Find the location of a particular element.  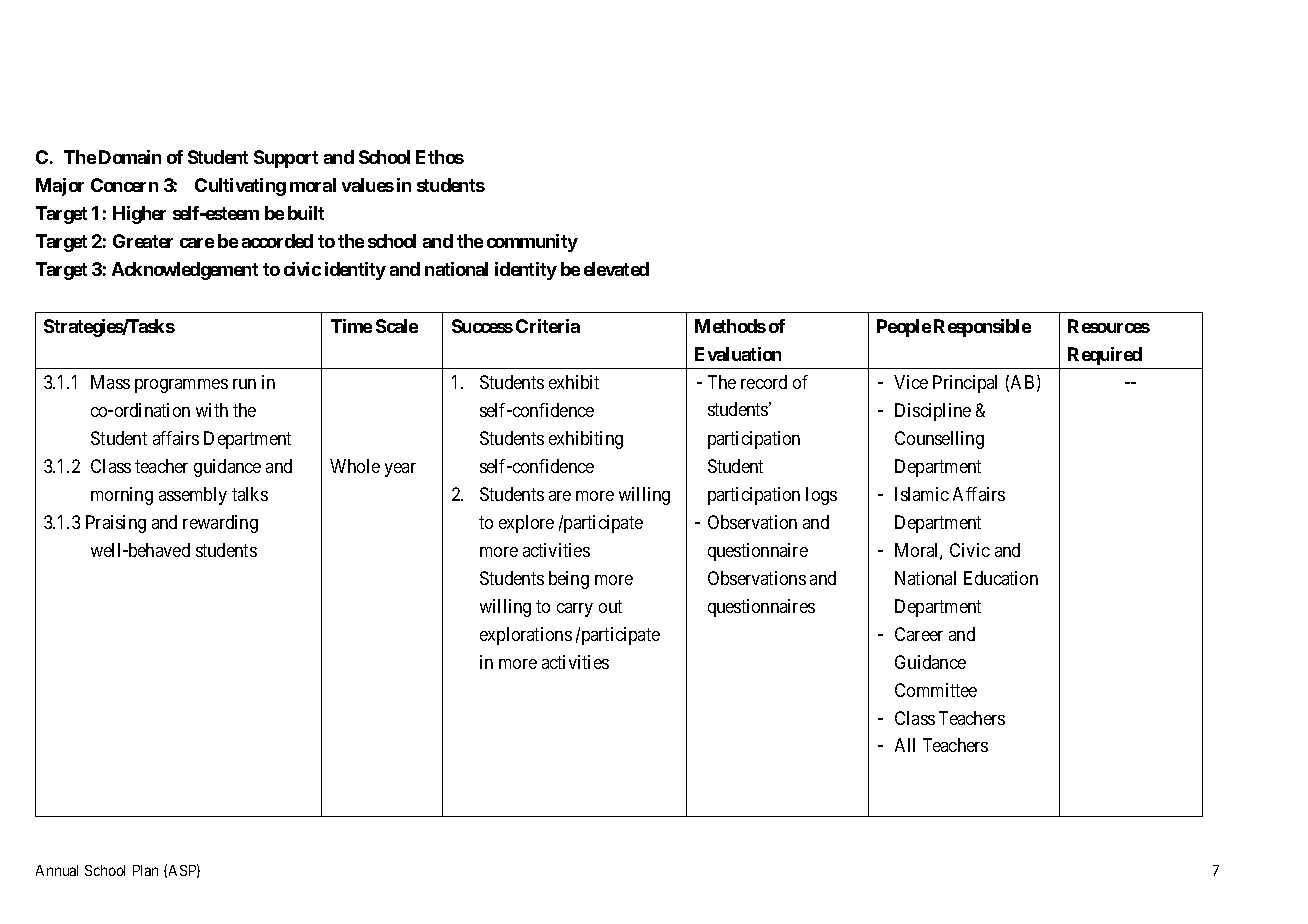

Plan is located at coordinates (145, 870).
